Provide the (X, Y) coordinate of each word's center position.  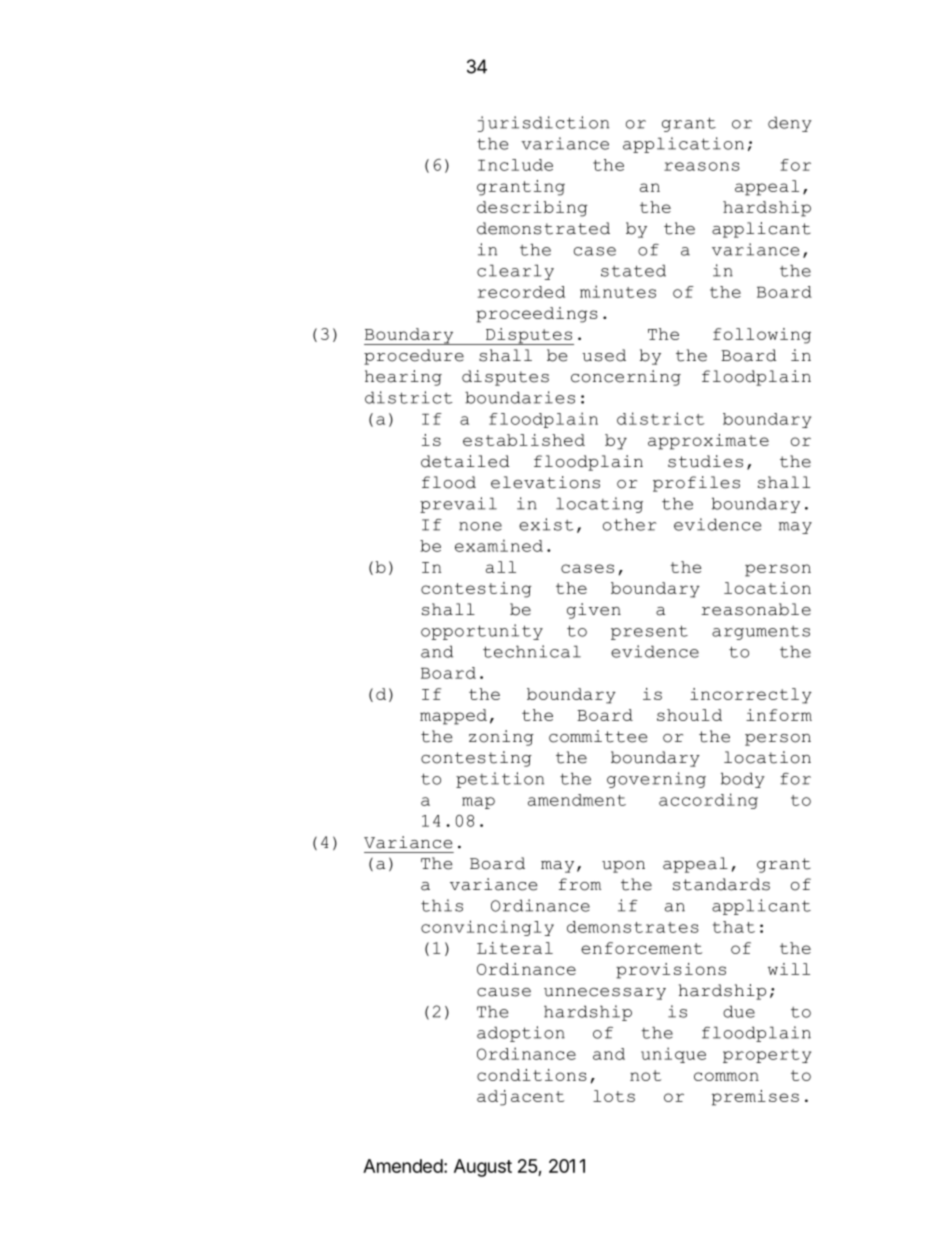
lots (614, 1096)
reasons (702, 166)
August (483, 1168)
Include (515, 165)
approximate (708, 442)
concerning (626, 378)
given (594, 611)
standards (721, 884)
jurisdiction (543, 124)
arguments (761, 633)
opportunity (482, 632)
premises (755, 1098)
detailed (465, 461)
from (580, 884)
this (442, 905)
